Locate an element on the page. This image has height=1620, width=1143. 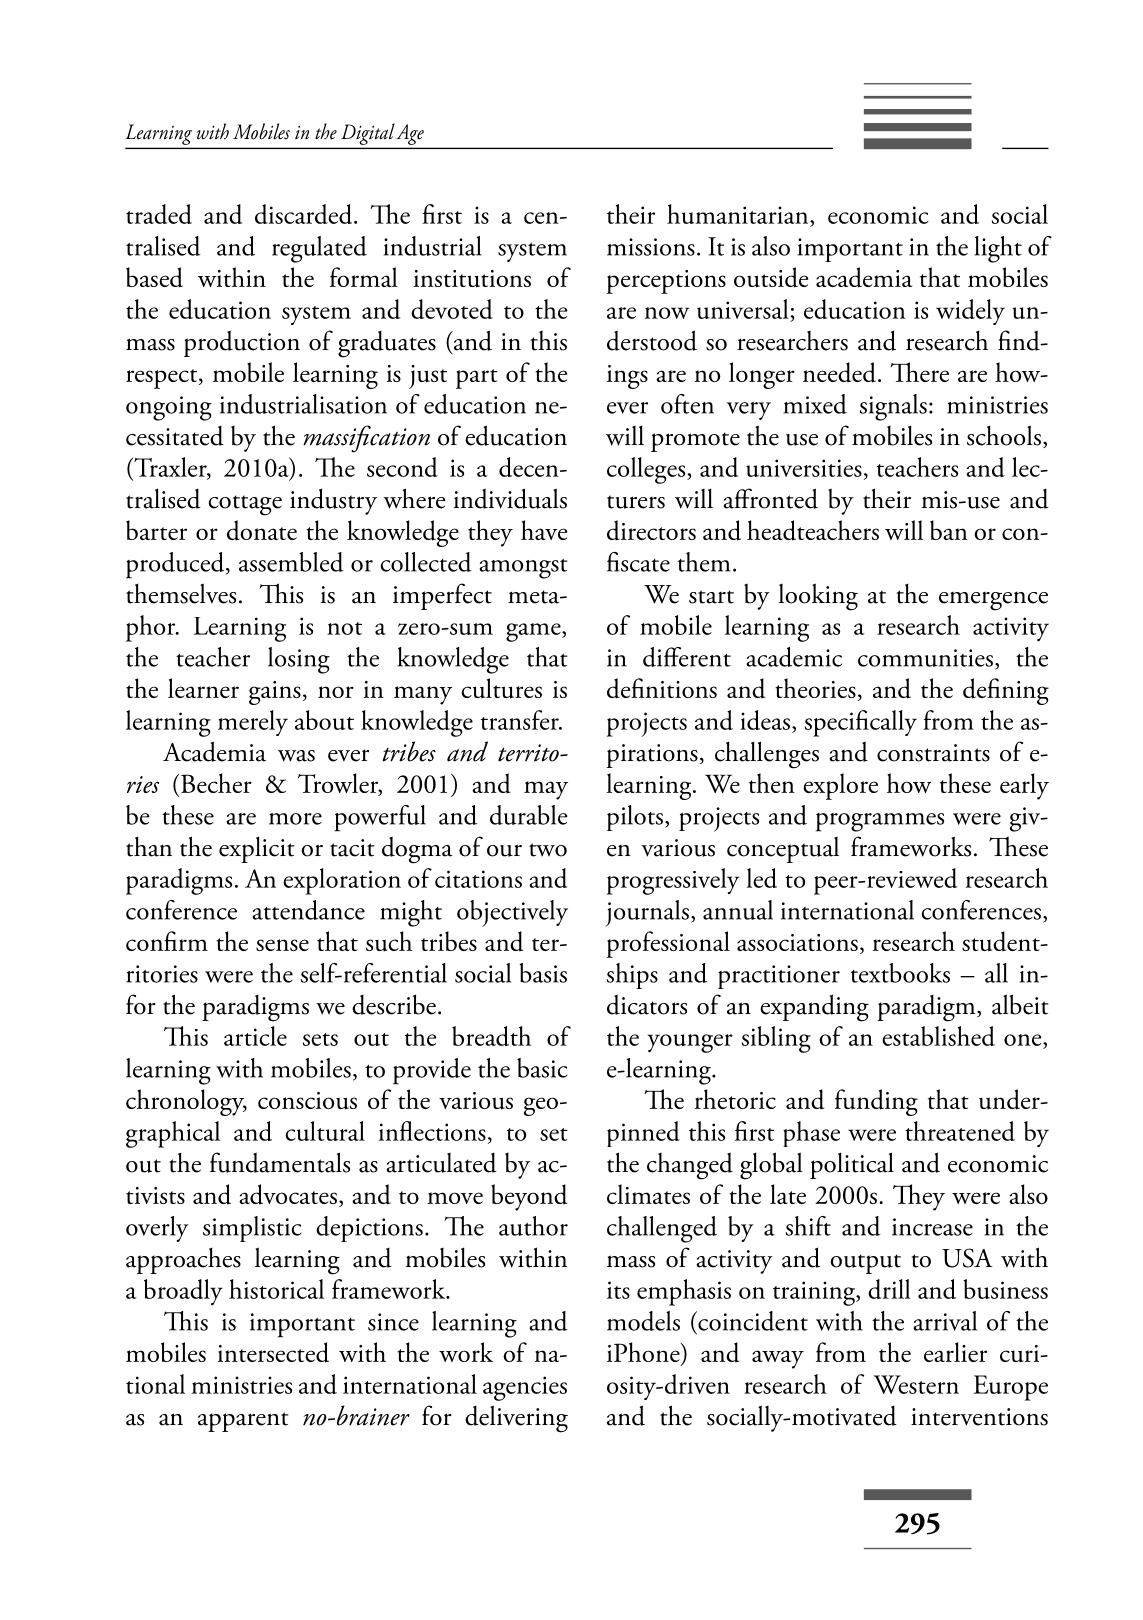
ban is located at coordinates (949, 530).
